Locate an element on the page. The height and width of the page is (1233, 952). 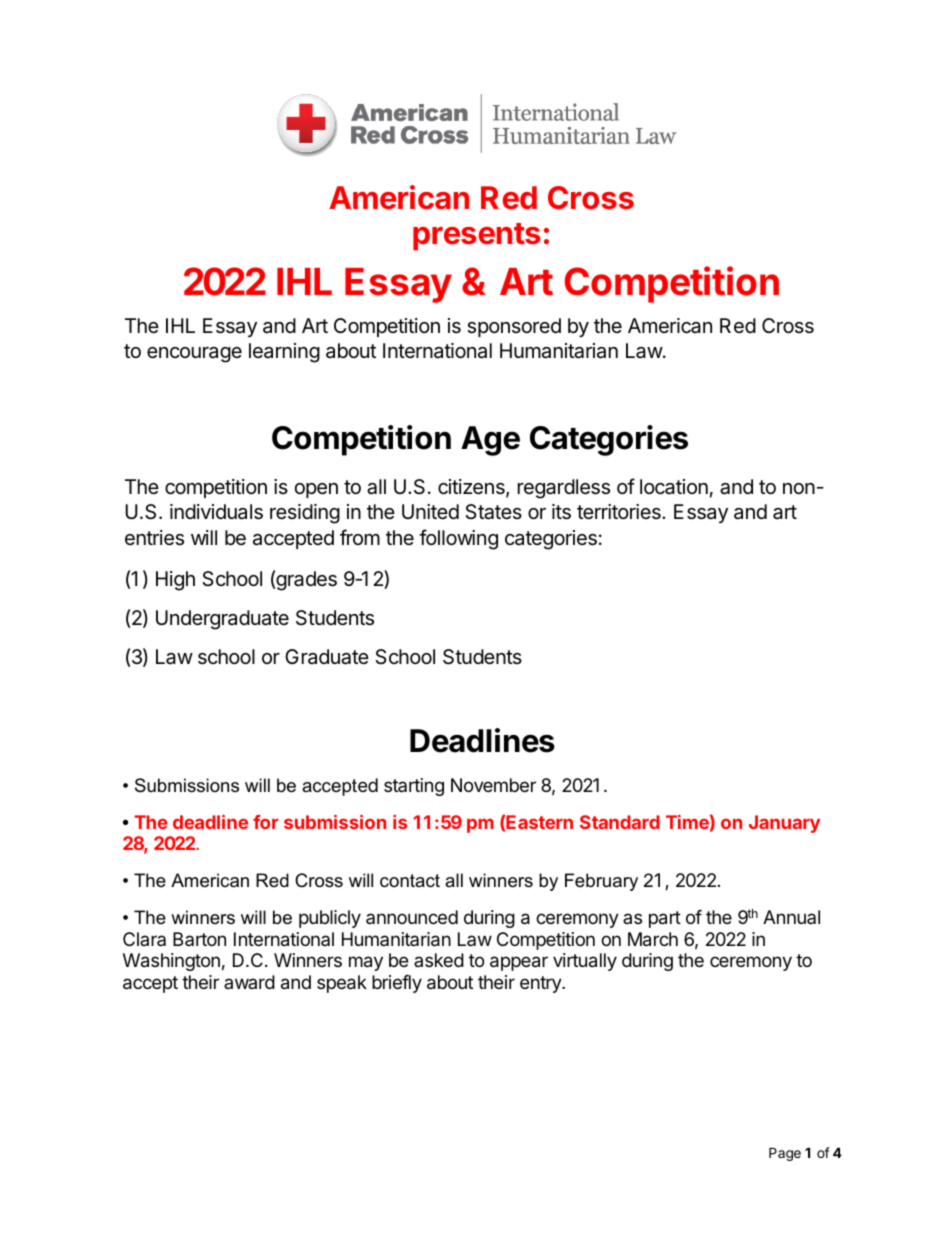
November is located at coordinates (493, 785).
